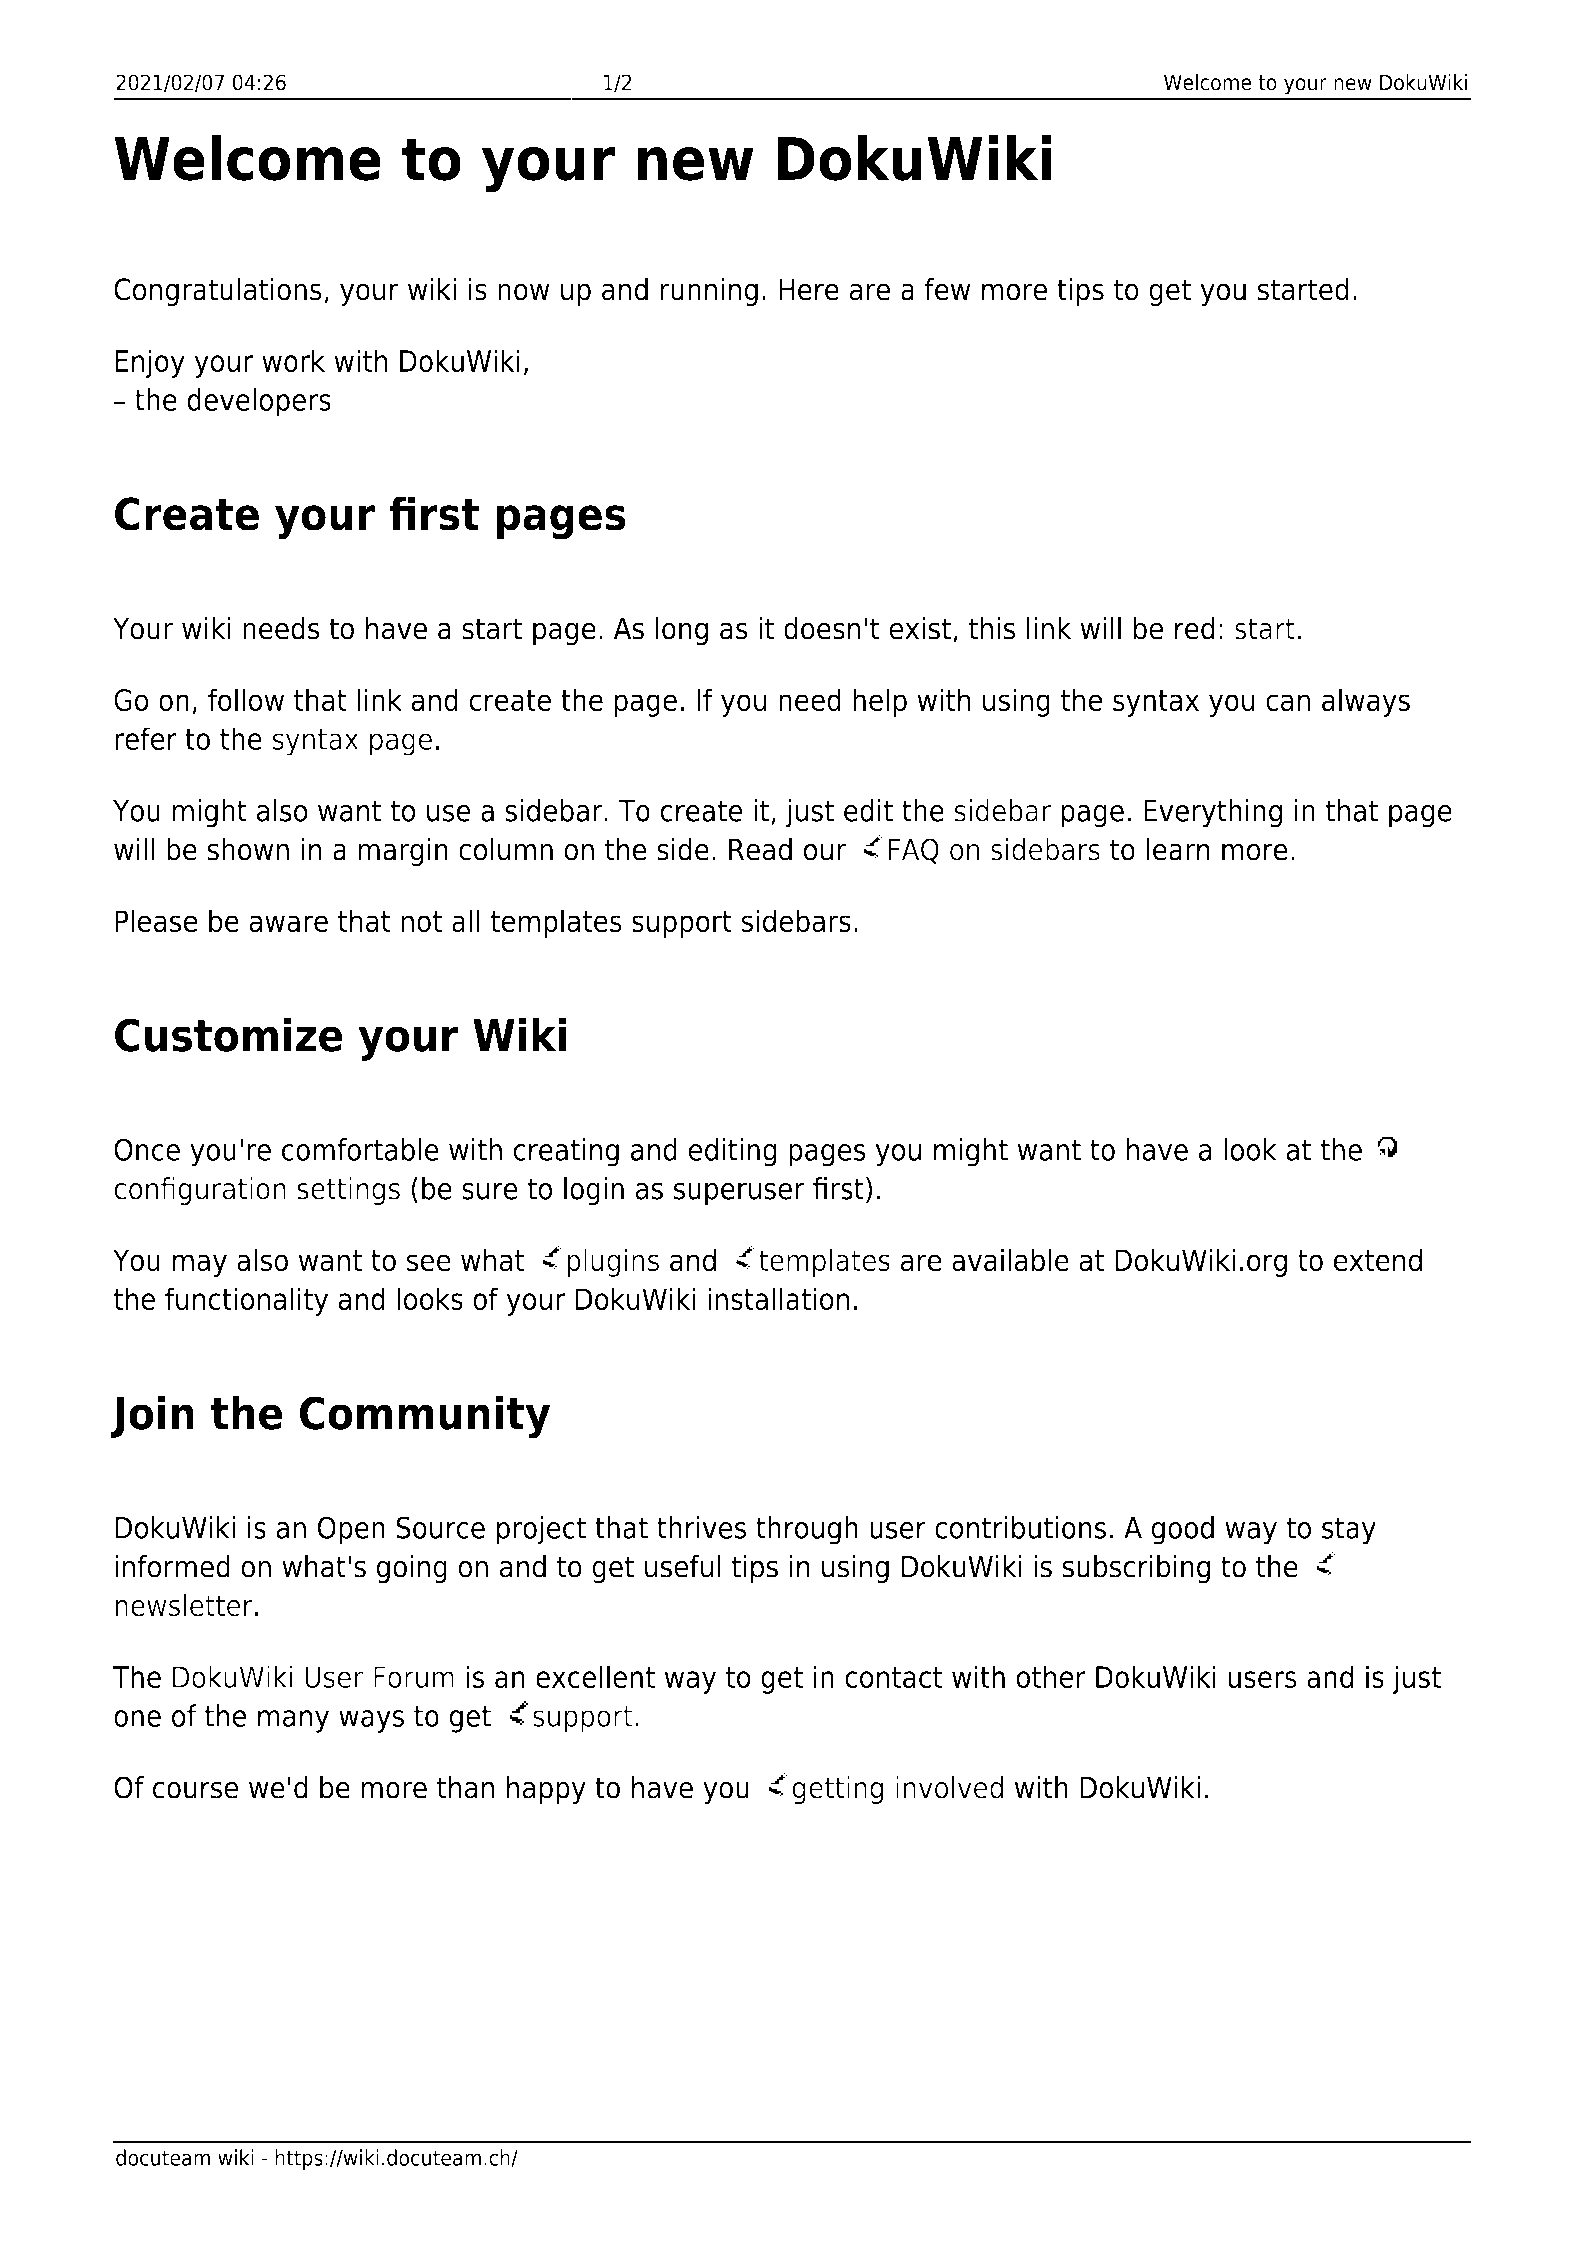 The height and width of the screenshot is (2241, 1584). Describe the element at coordinates (1178, 849) in the screenshot. I see `learn` at that location.
